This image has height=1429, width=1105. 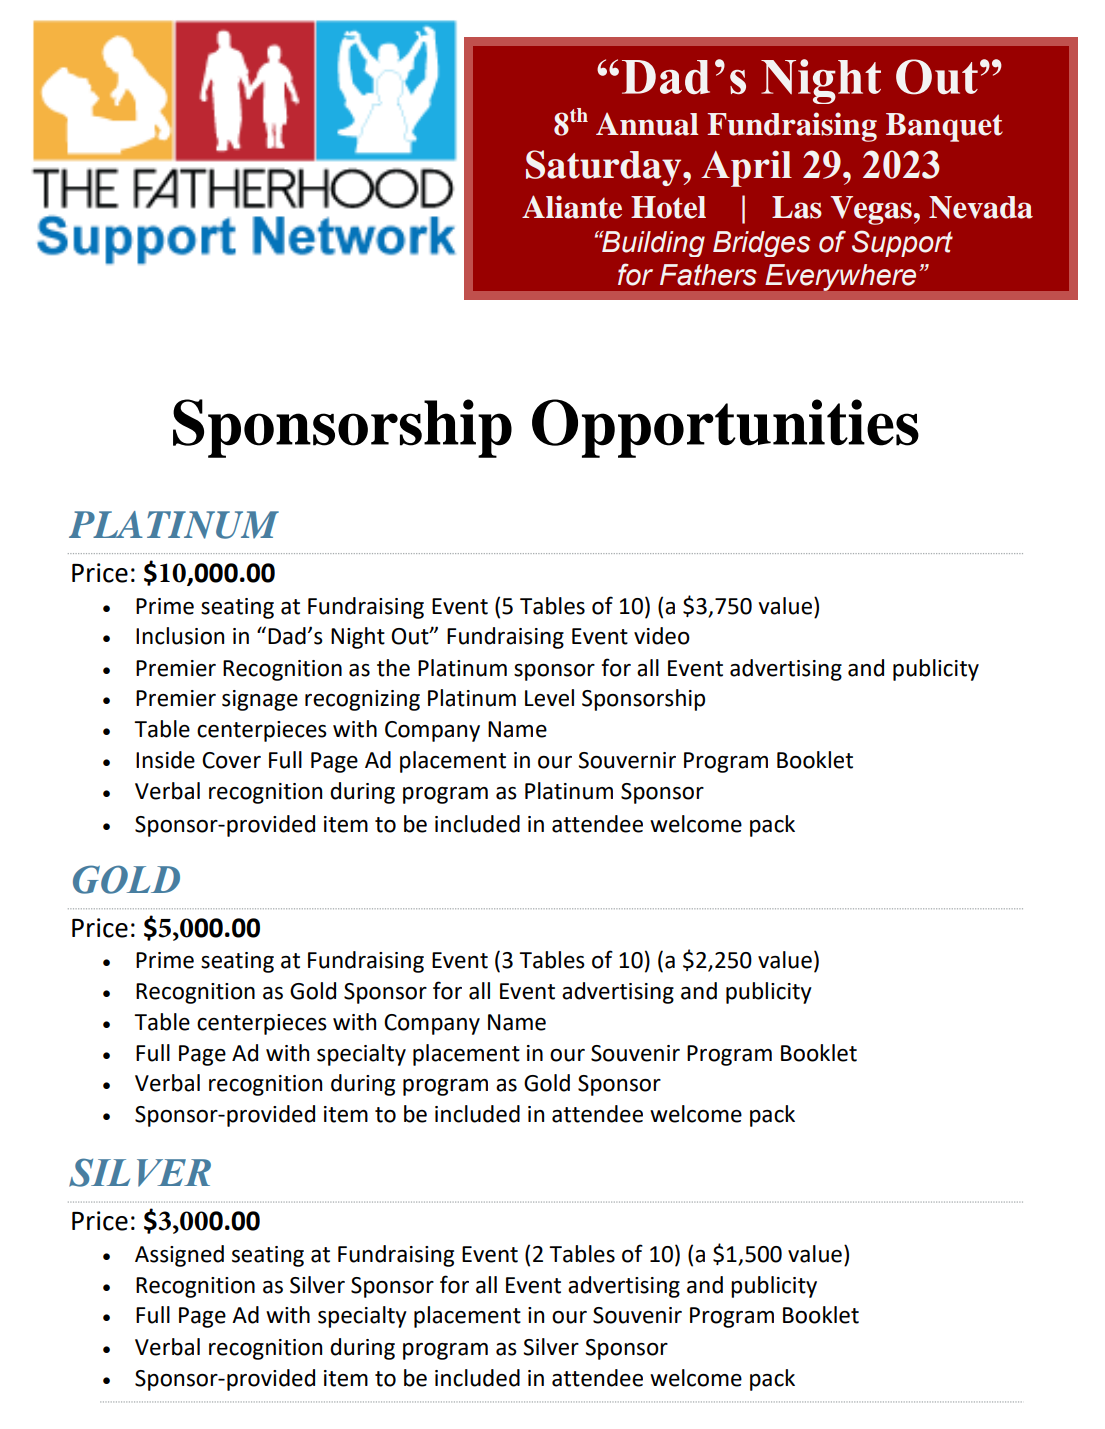 What do you see at coordinates (725, 428) in the image?
I see `Opportunities` at bounding box center [725, 428].
